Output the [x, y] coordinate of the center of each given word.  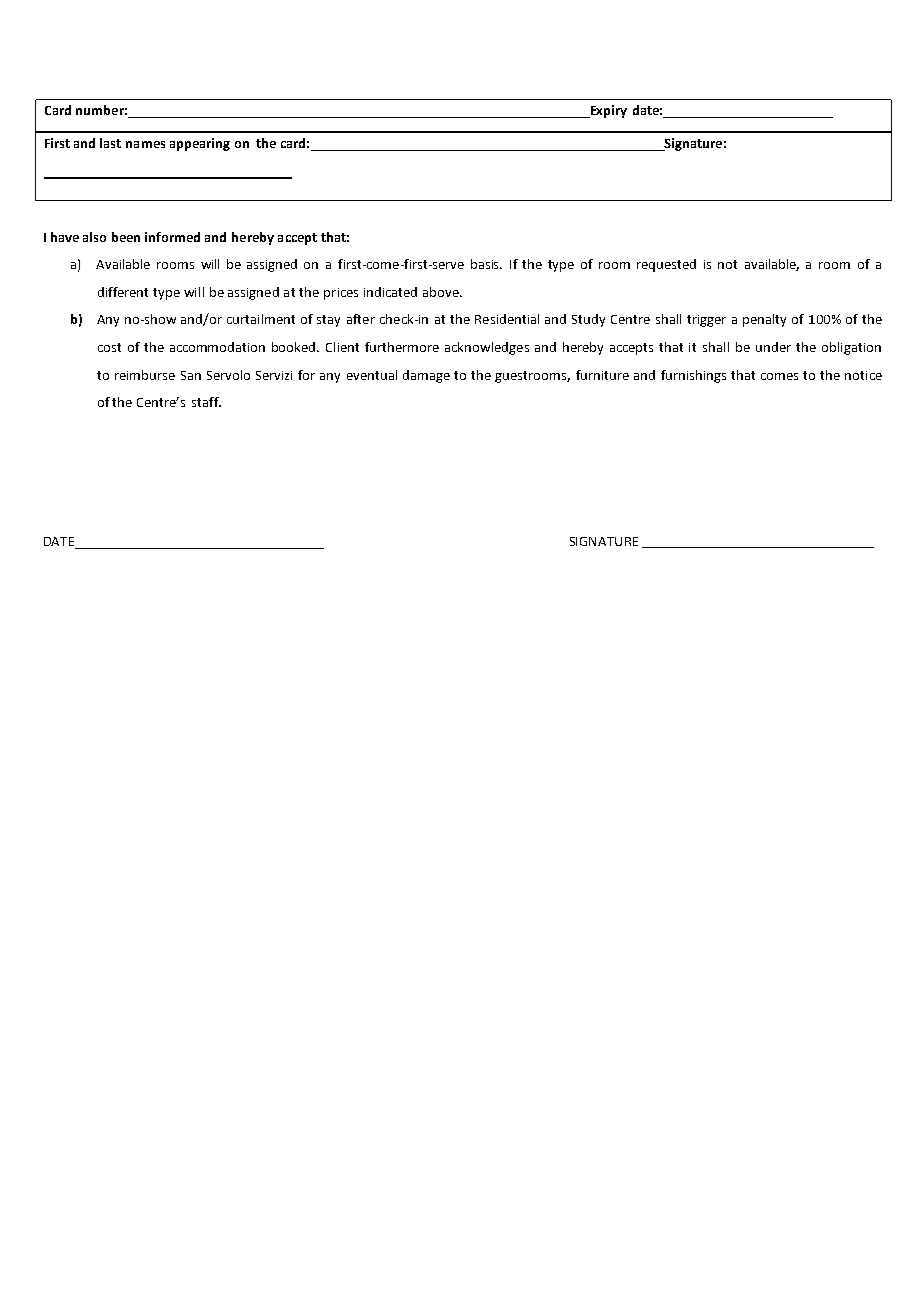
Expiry [607, 111]
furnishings [693, 376]
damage [426, 376]
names [145, 144]
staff [206, 402]
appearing [200, 144]
